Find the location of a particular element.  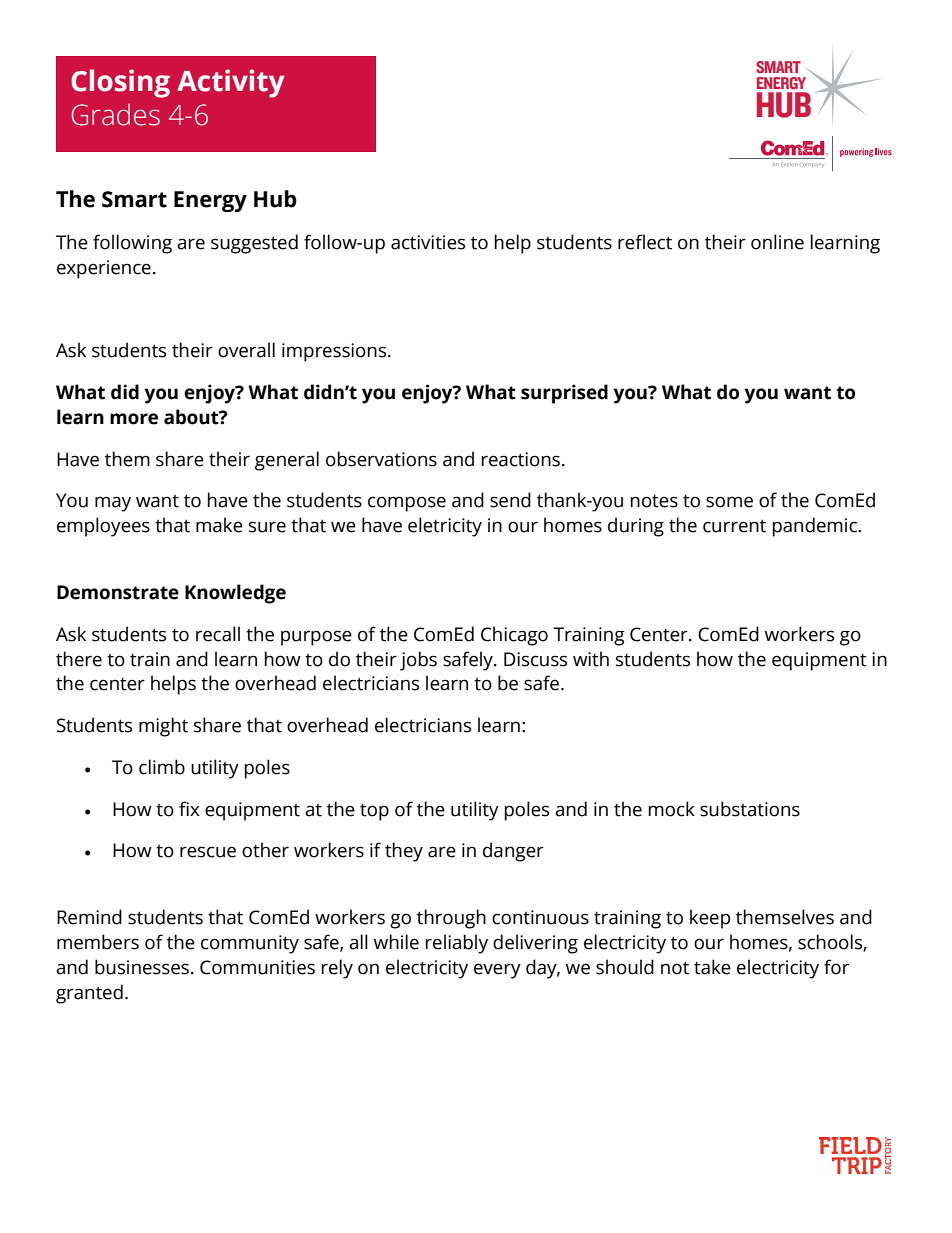

activities is located at coordinates (428, 242).
